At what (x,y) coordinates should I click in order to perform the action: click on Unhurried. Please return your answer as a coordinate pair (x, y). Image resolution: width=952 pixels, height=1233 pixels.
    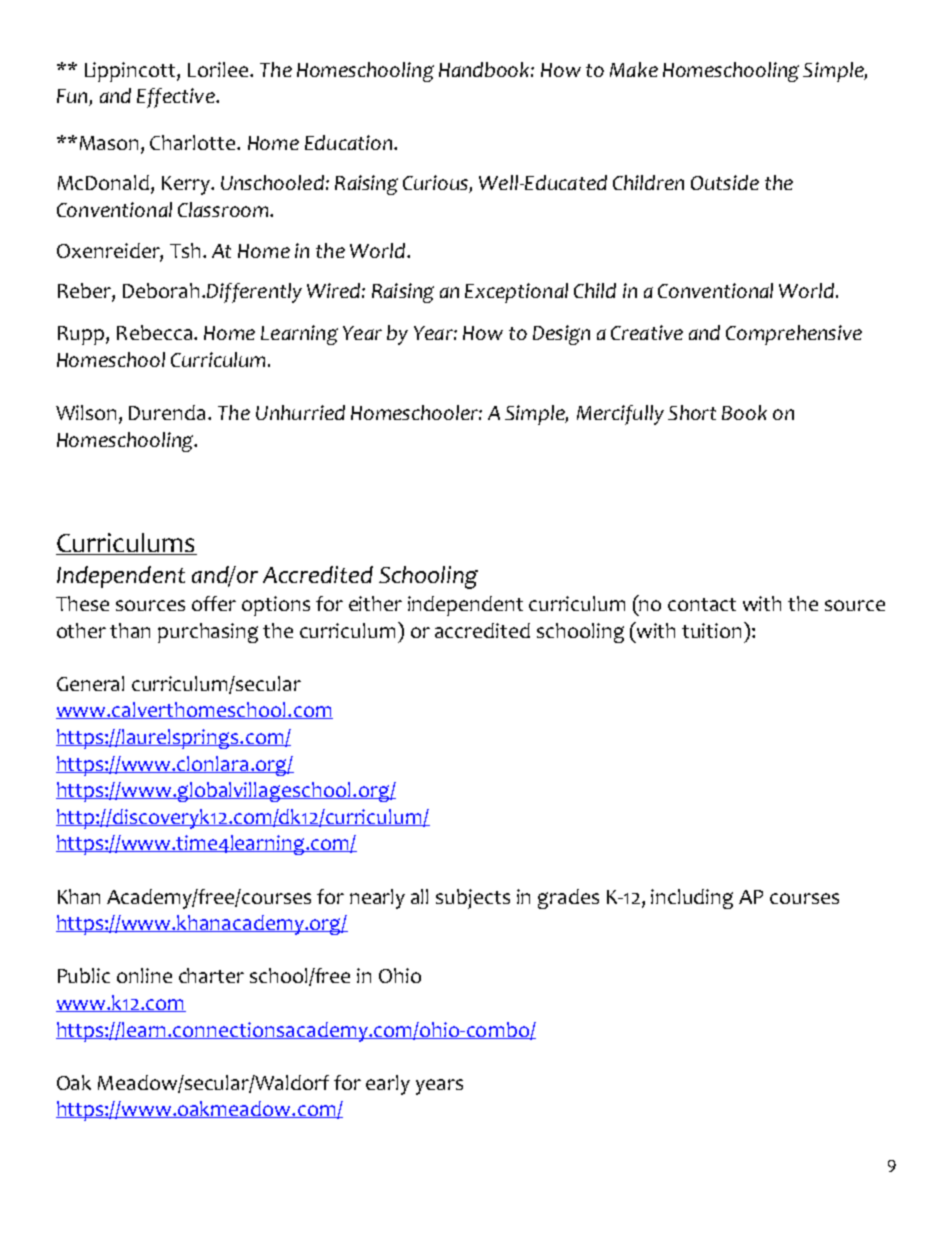
    Looking at the image, I should click on (300, 412).
